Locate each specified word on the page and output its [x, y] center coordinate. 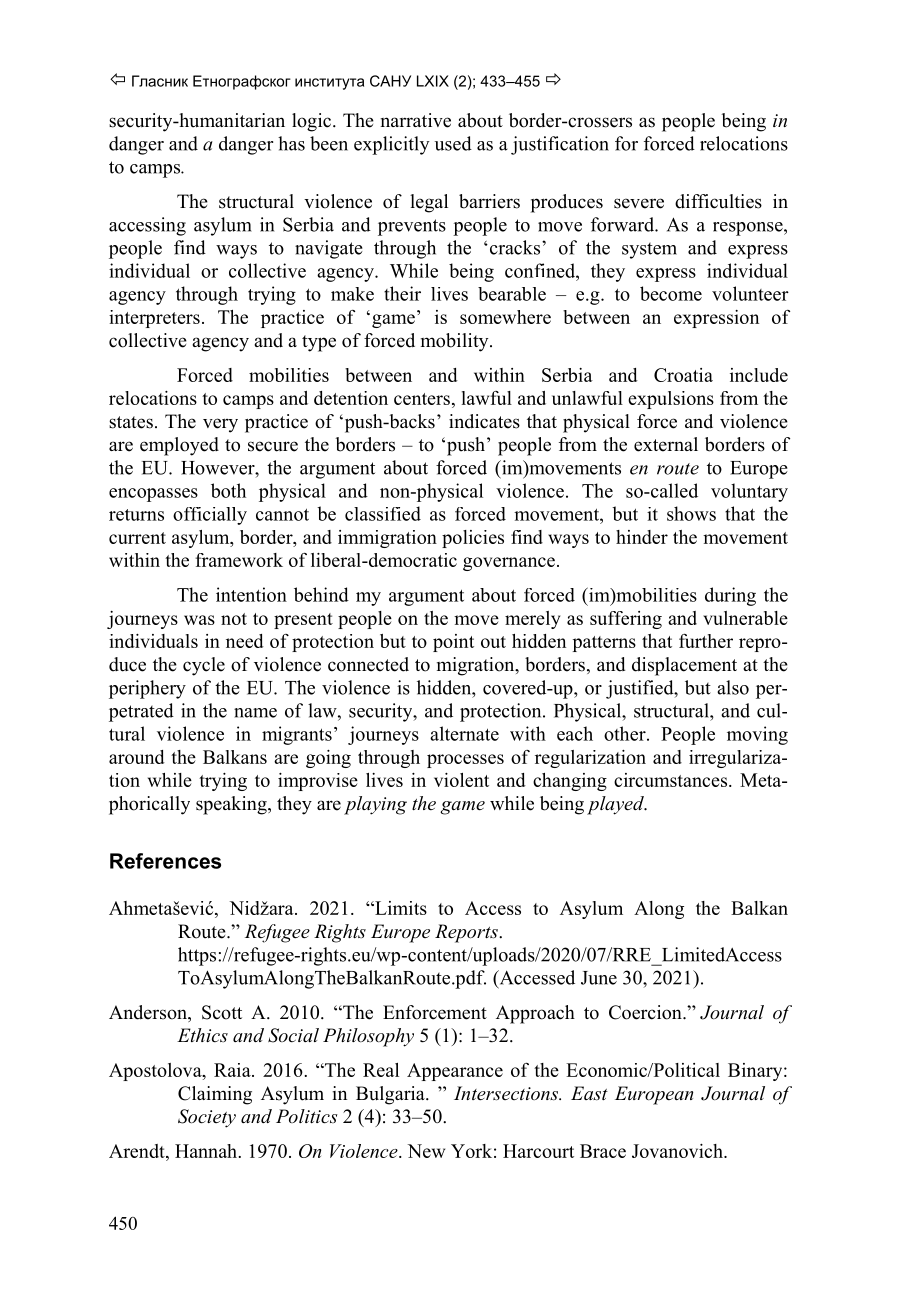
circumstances [672, 780]
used [453, 143]
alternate [464, 733]
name [255, 713]
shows [691, 513]
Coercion [646, 1012]
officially [210, 516]
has [291, 143]
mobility [456, 342]
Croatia [683, 375]
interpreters [154, 319]
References [165, 861]
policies [473, 539]
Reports [467, 933]
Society [207, 1118]
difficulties [718, 201]
